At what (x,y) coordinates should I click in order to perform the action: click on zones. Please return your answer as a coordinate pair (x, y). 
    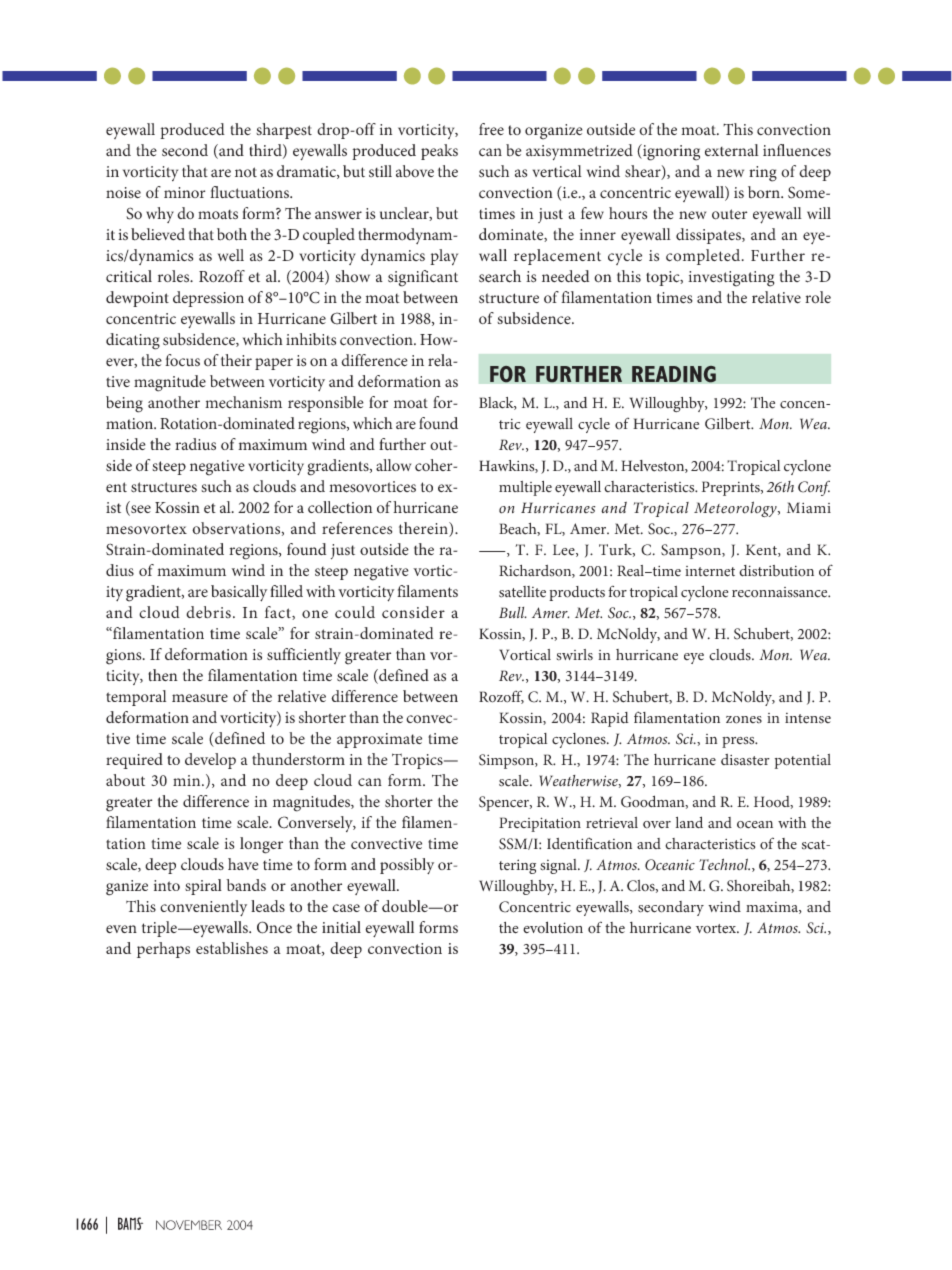
    Looking at the image, I should click on (744, 720).
